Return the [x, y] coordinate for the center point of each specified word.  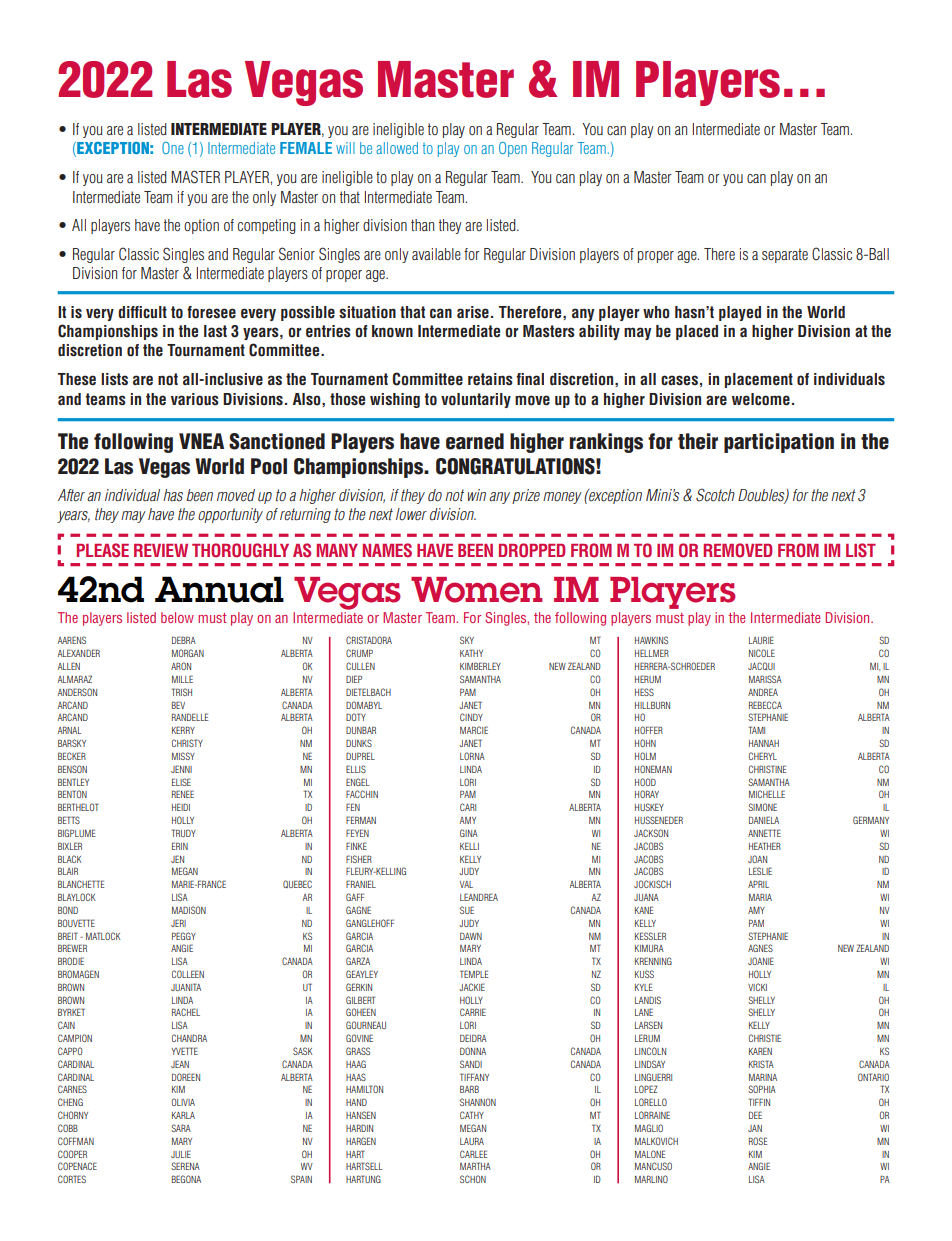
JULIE [181, 1154]
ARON [181, 666]
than [422, 225]
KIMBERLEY [480, 666]
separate [785, 255]
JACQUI [761, 666]
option [201, 226]
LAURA [472, 1141]
